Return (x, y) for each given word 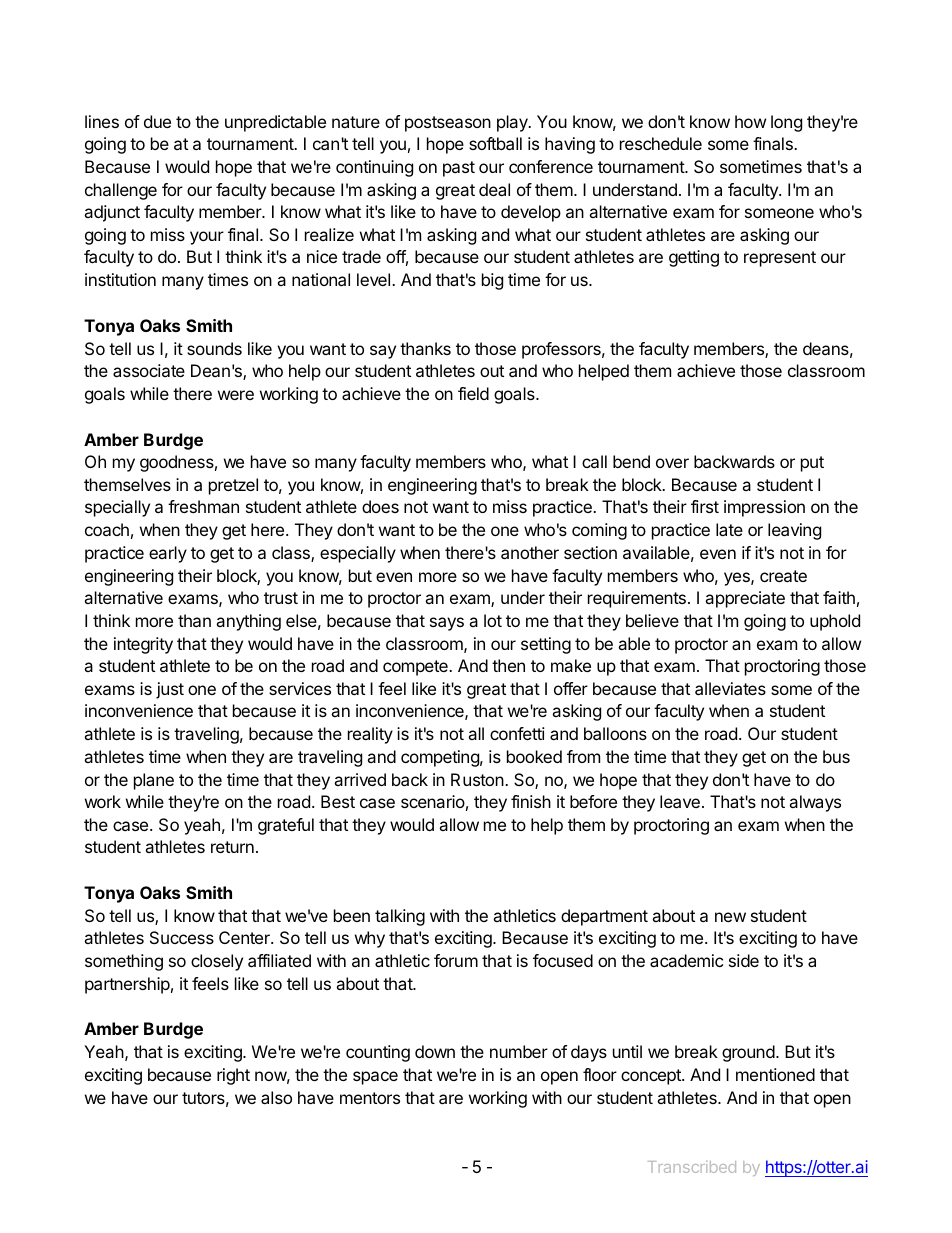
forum (456, 960)
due (157, 121)
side (744, 960)
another (530, 552)
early (168, 554)
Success (182, 937)
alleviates (730, 688)
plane (154, 781)
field (473, 393)
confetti (517, 733)
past (459, 169)
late (729, 529)
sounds (214, 348)
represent (780, 259)
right (233, 1076)
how (750, 121)
